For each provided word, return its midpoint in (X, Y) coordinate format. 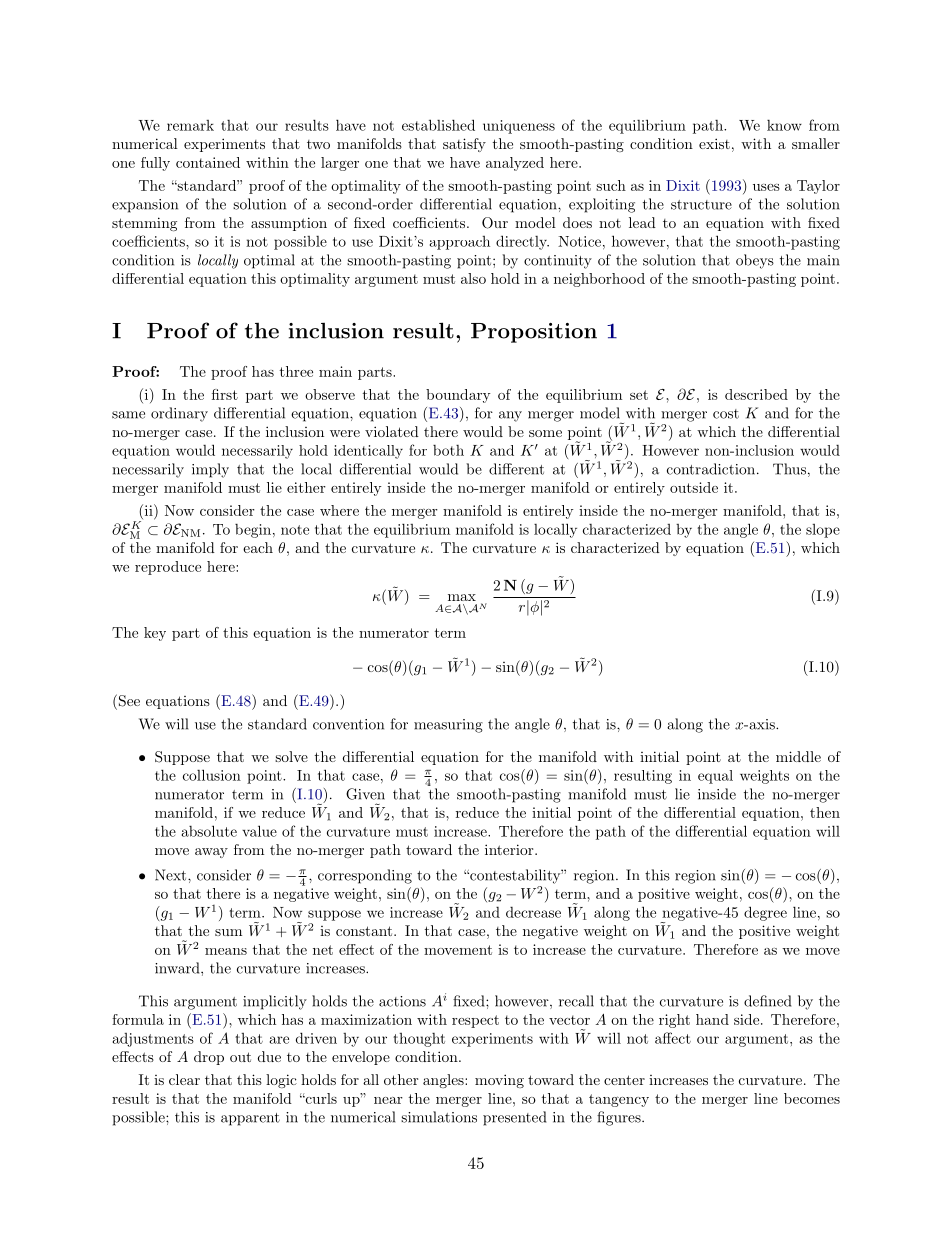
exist (714, 143)
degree (765, 913)
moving (499, 1081)
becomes (812, 1098)
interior (510, 849)
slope (823, 531)
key (155, 634)
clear (184, 1079)
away (211, 853)
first (225, 394)
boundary (458, 396)
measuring (448, 726)
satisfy (464, 145)
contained (208, 162)
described (756, 394)
